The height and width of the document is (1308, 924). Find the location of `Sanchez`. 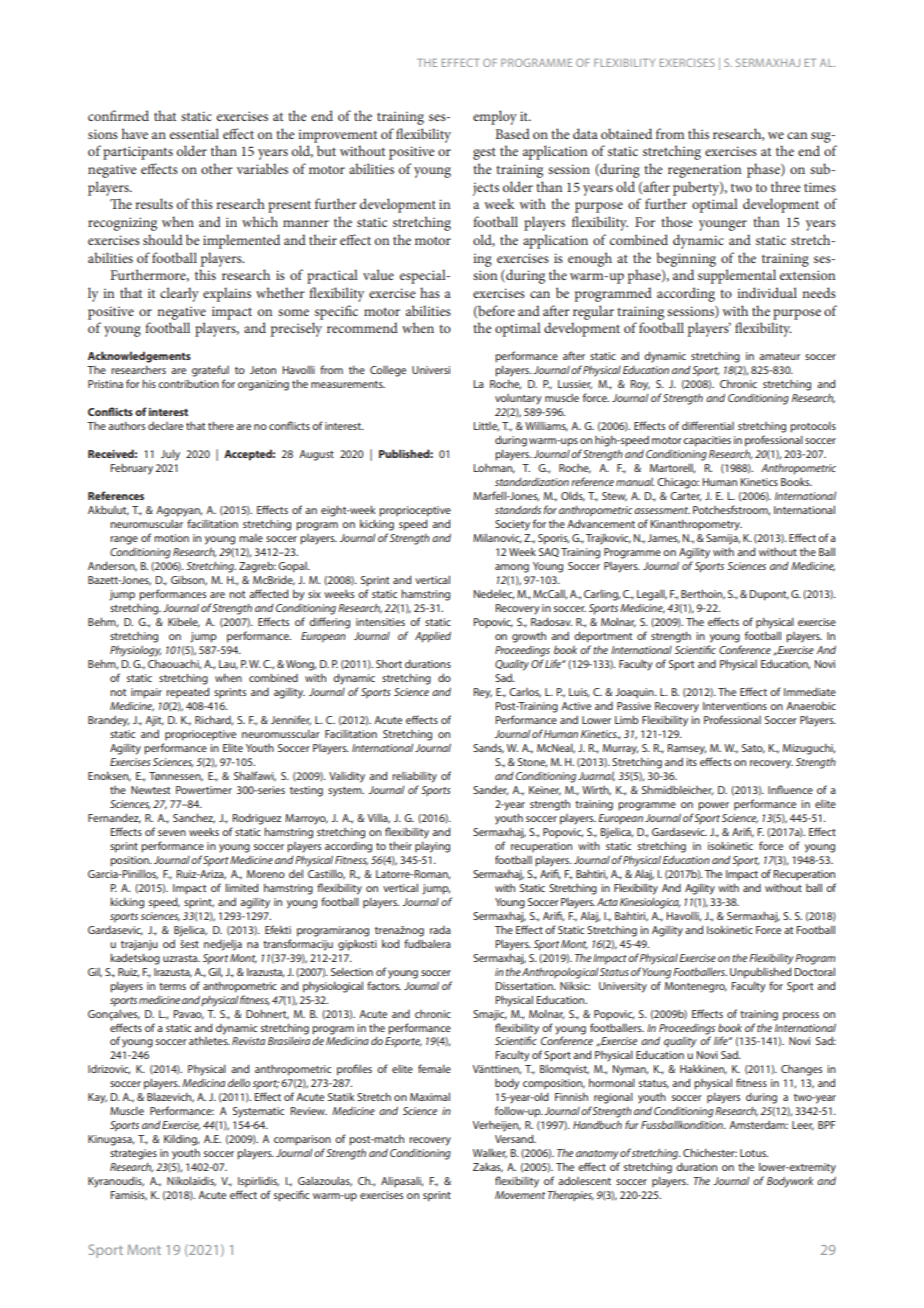

Sanchez is located at coordinates (194, 818).
